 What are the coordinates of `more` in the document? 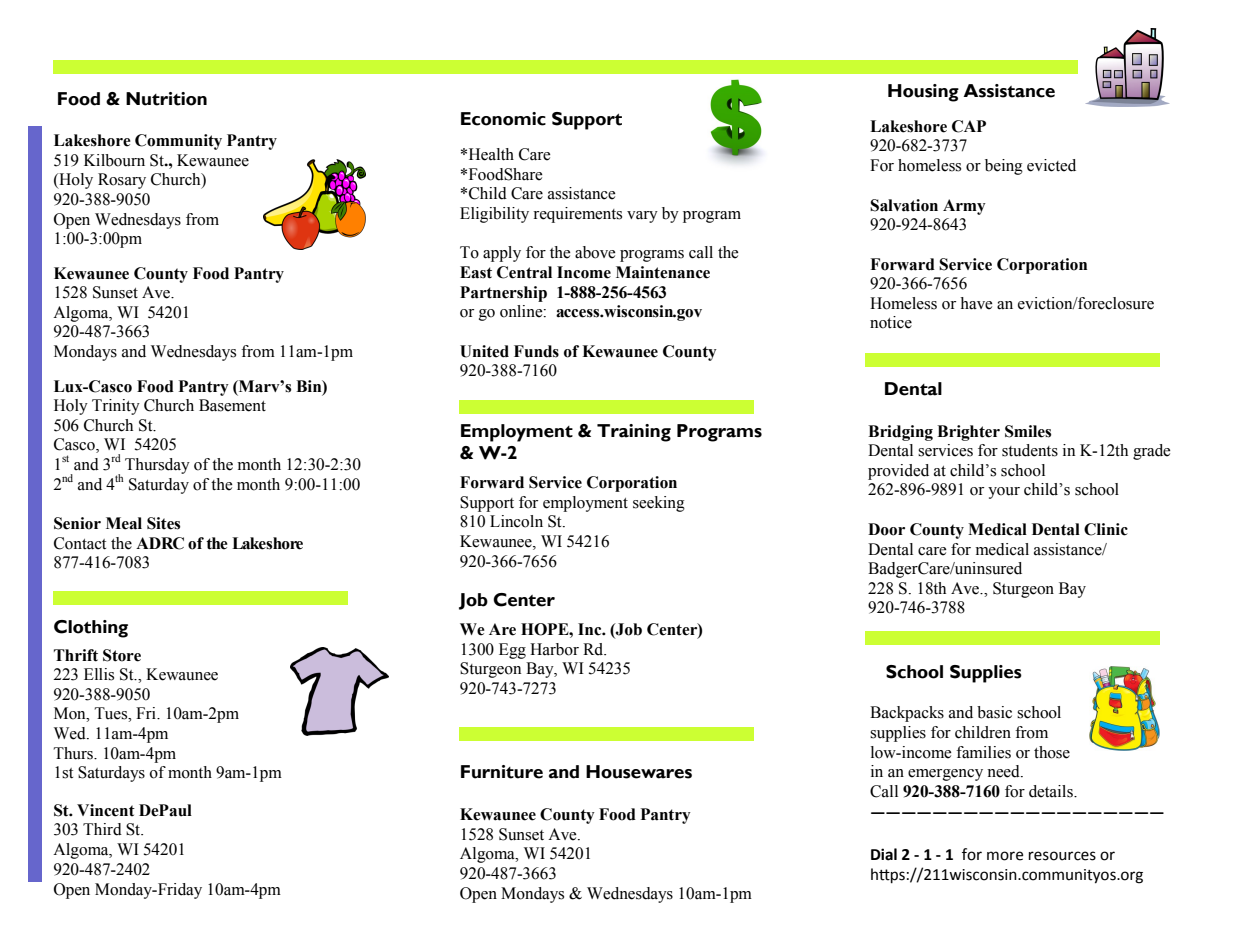 It's located at (1005, 856).
